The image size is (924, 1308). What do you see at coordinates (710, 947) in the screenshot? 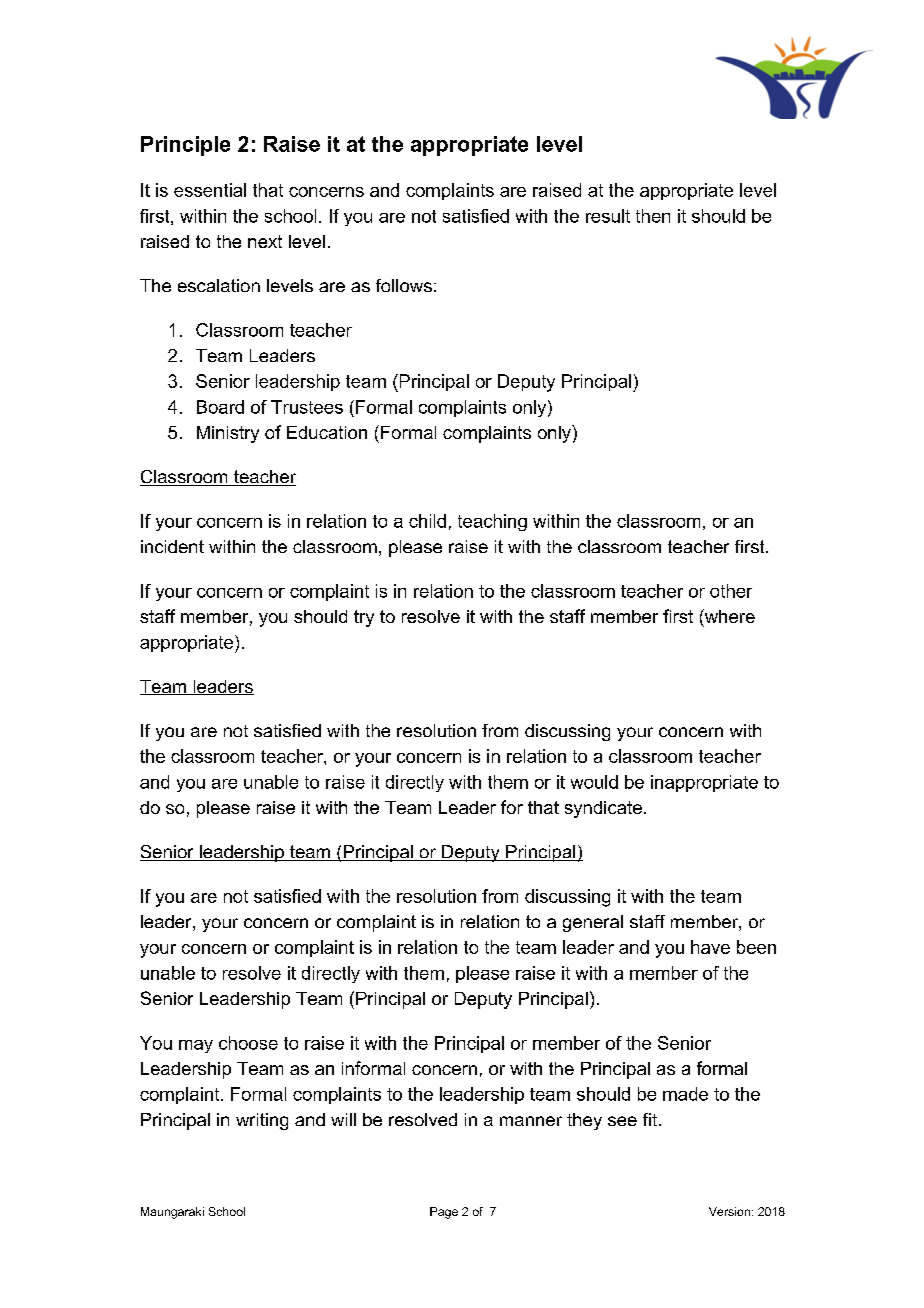
I see `have` at bounding box center [710, 947].
